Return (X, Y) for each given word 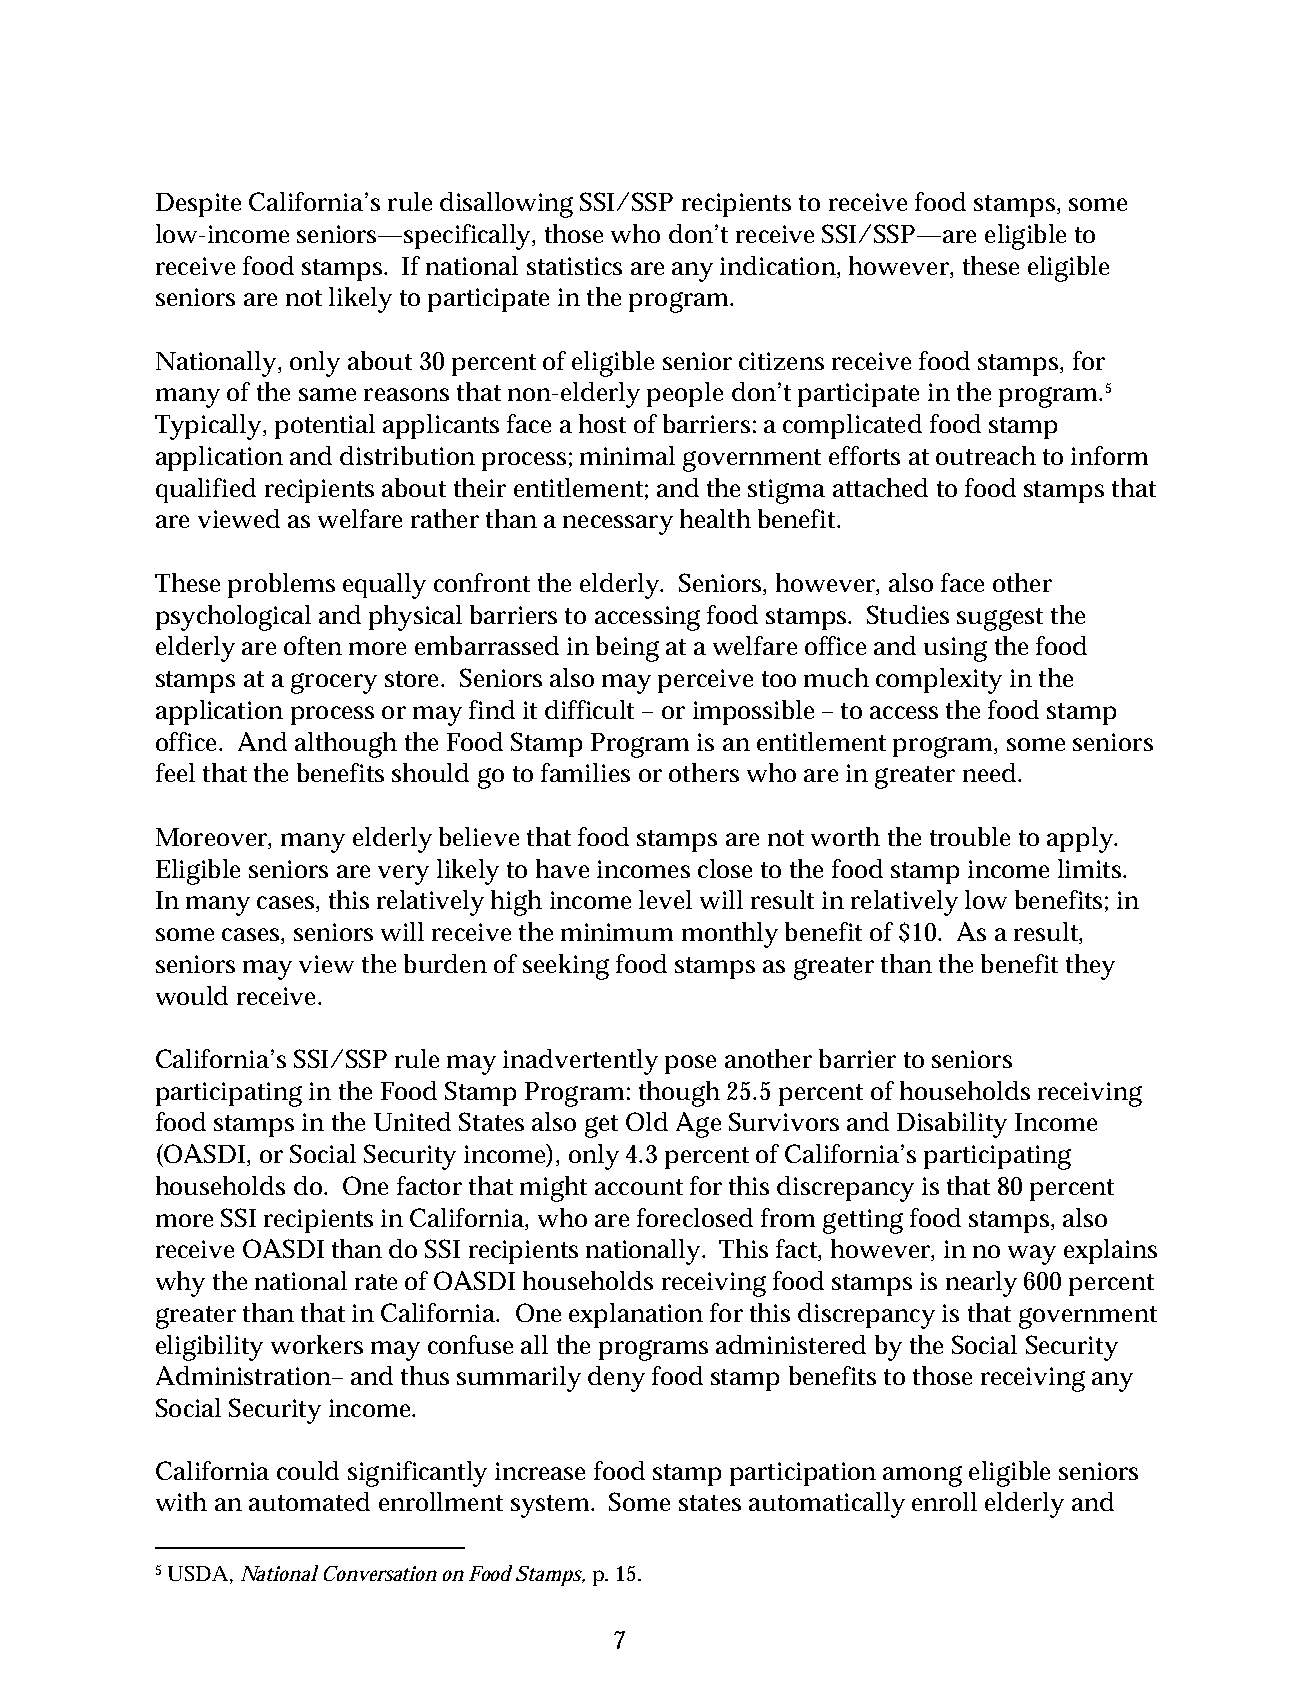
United (412, 1121)
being (627, 649)
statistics (574, 266)
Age (698, 1125)
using (955, 649)
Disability (952, 1125)
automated (309, 1501)
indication (779, 265)
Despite (198, 205)
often (313, 645)
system (551, 1506)
